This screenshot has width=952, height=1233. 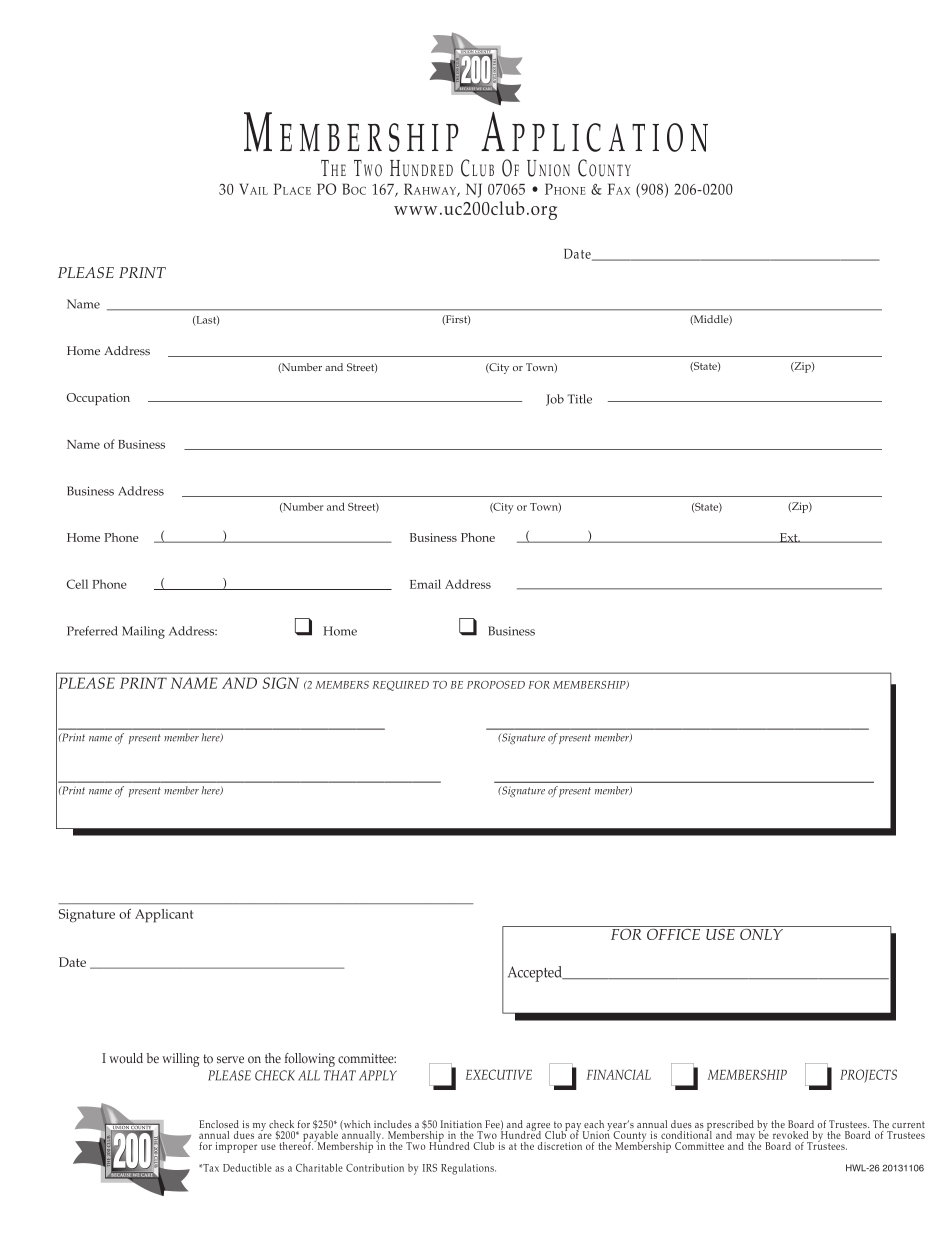 What do you see at coordinates (401, 686) in the screenshot?
I see `REQUIRED` at bounding box center [401, 686].
